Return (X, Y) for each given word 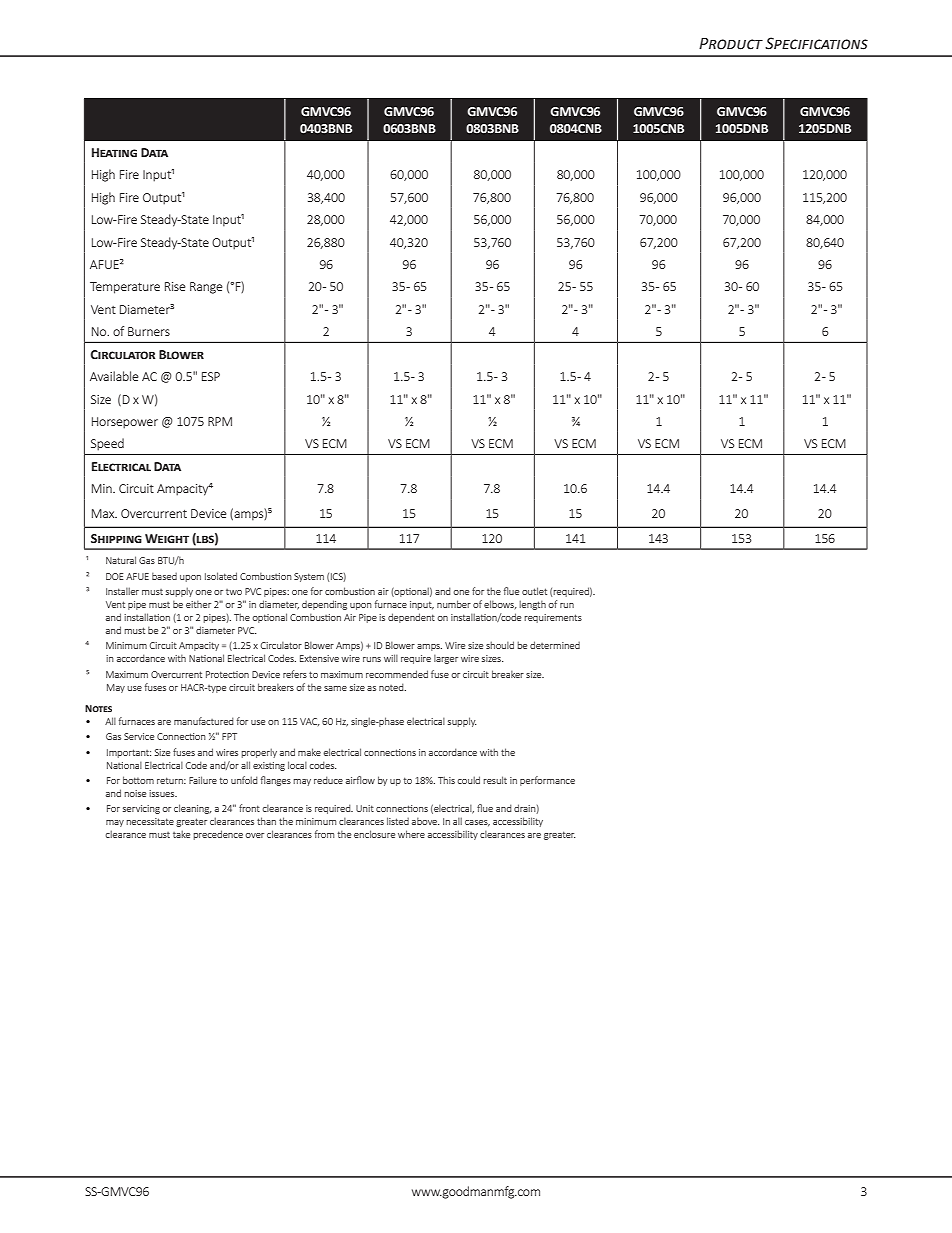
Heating (114, 153)
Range (206, 288)
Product (731, 44)
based (164, 576)
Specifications (816, 43)
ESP (211, 376)
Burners (149, 331)
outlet (534, 591)
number (454, 604)
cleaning (193, 809)
